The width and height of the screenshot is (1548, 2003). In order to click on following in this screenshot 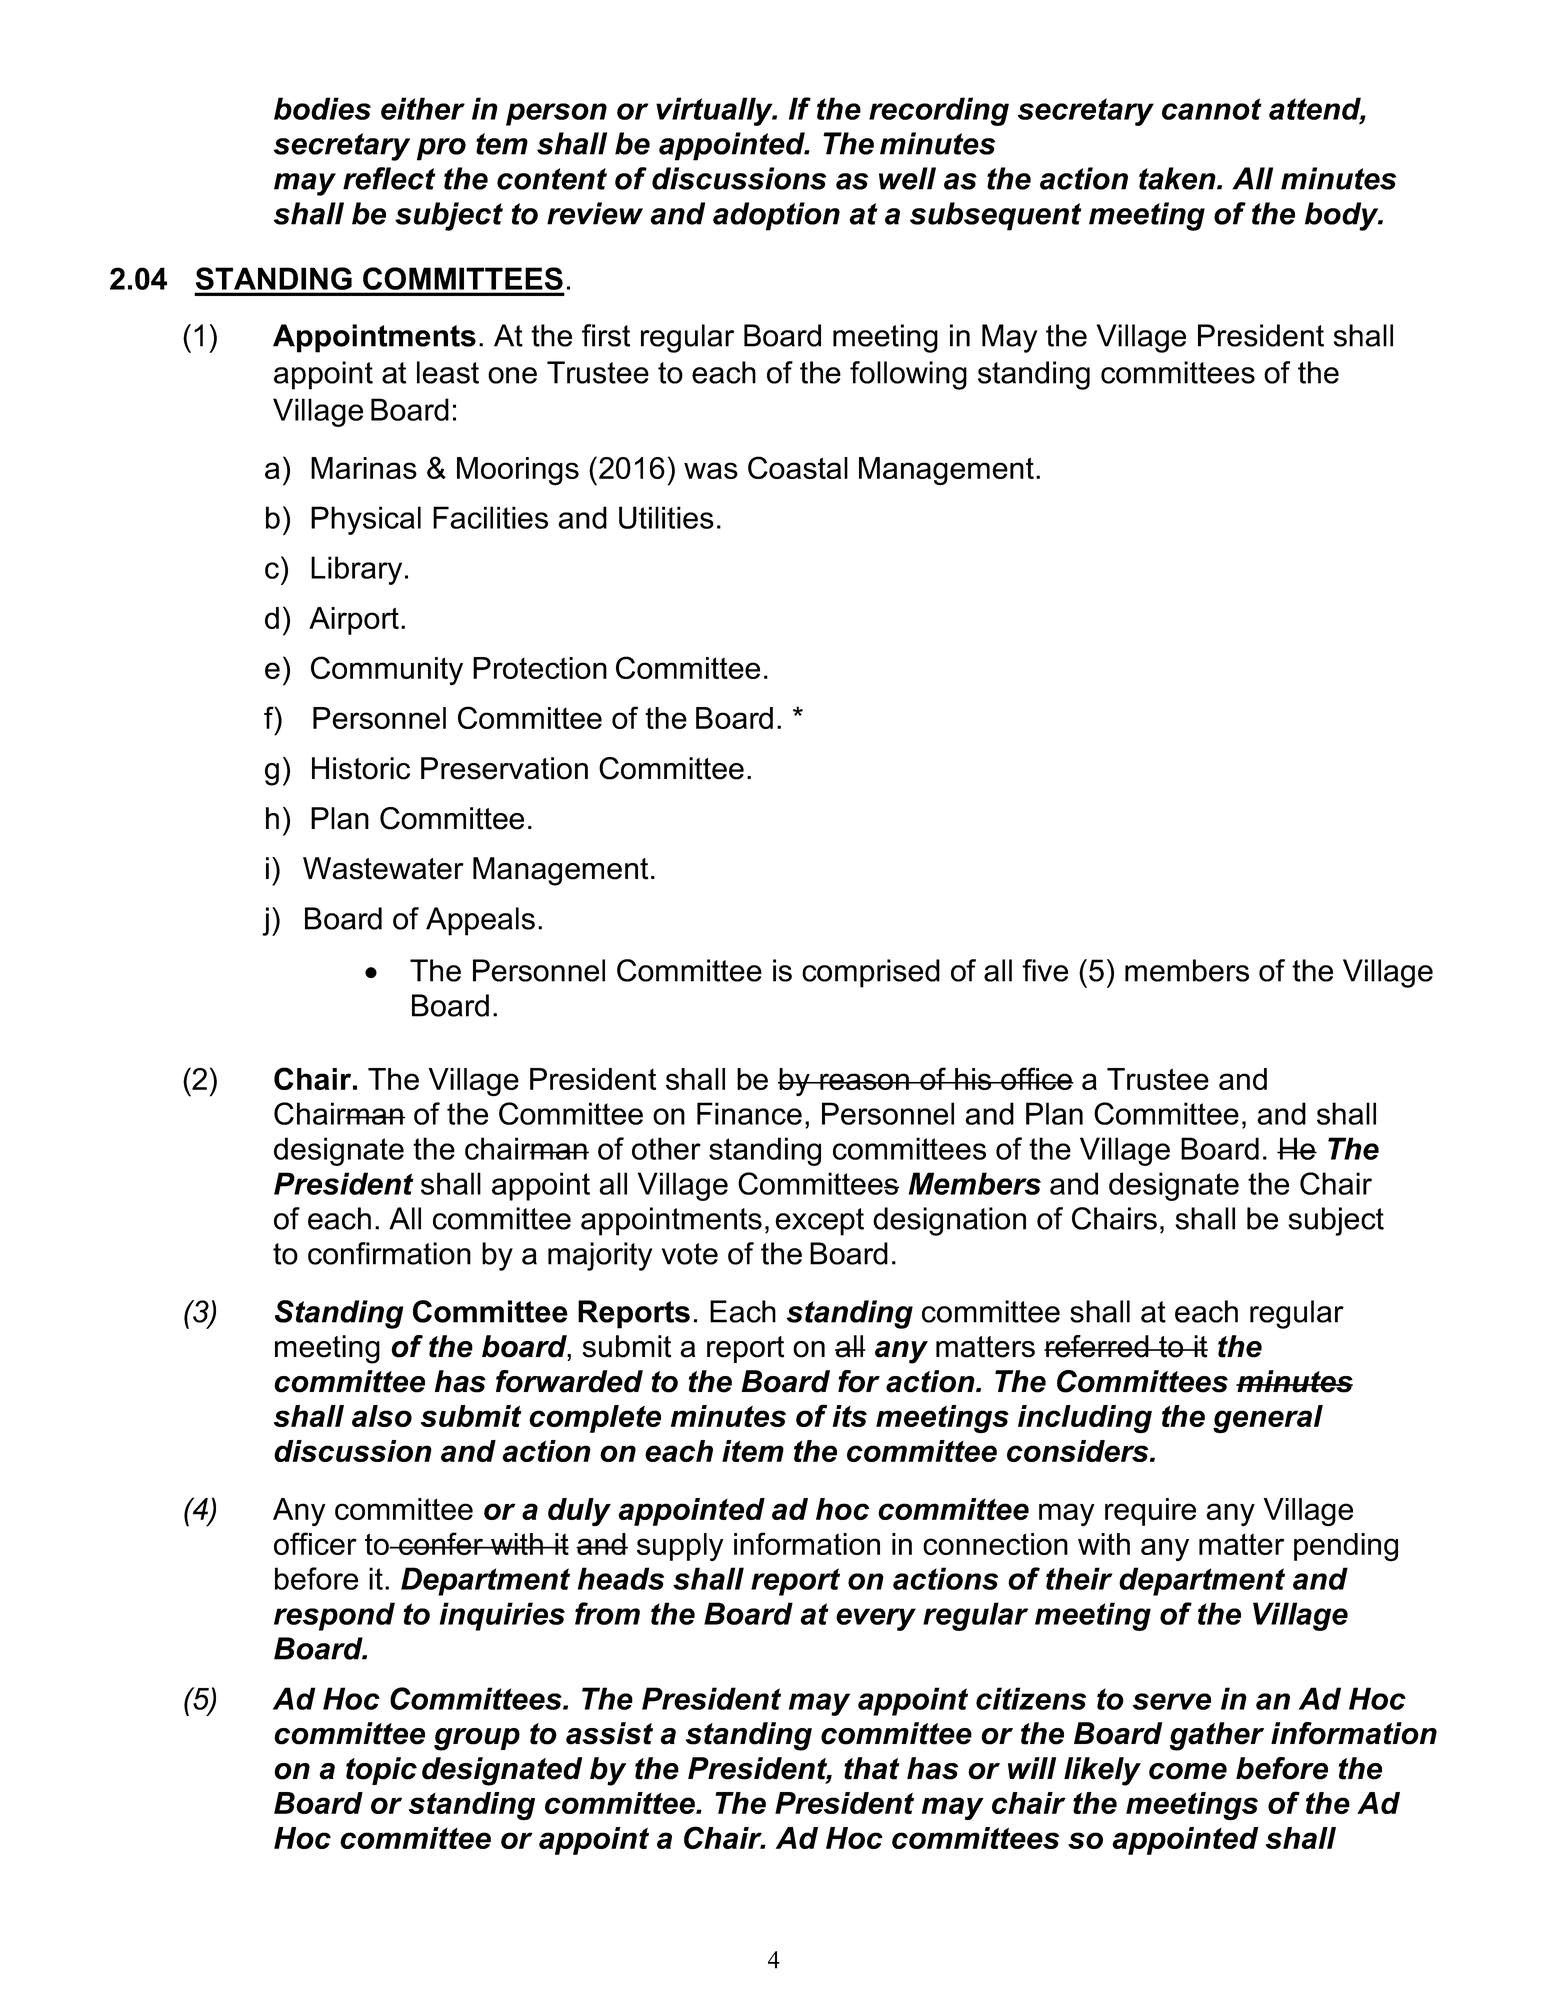, I will do `click(908, 375)`.
